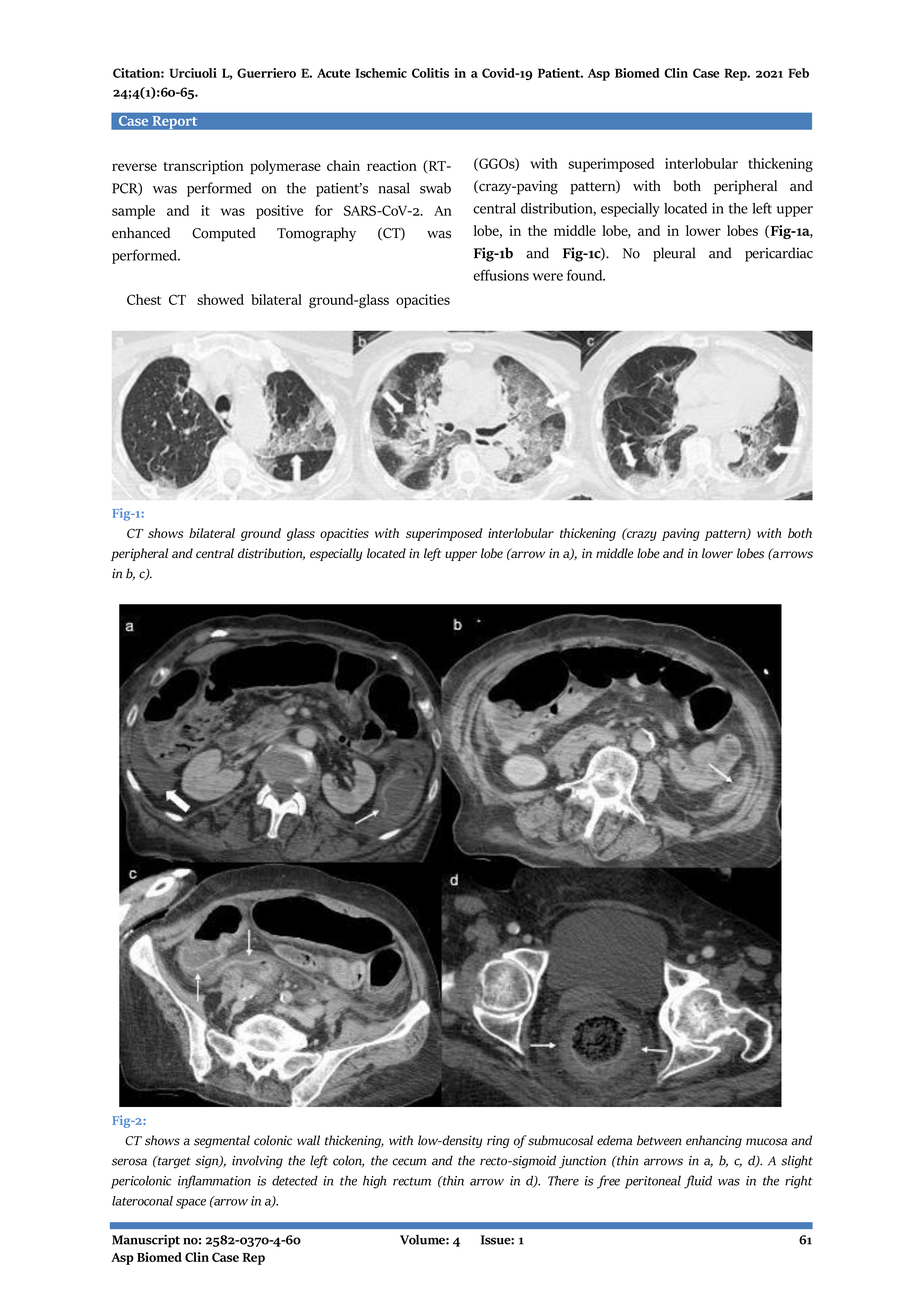  Describe the element at coordinates (501, 275) in the screenshot. I see `effusions` at that location.
